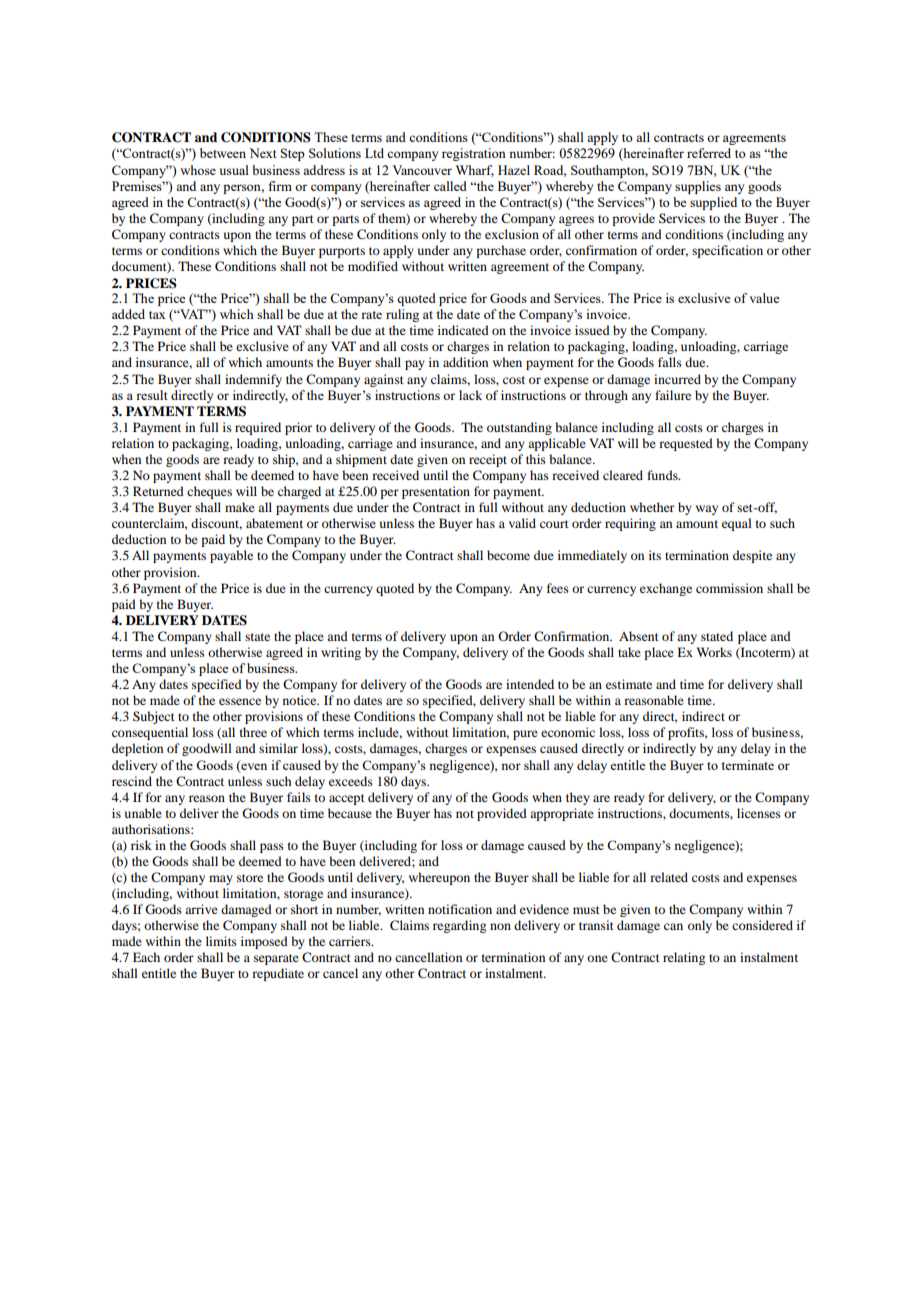  What do you see at coordinates (450, 186) in the page?
I see `called` at bounding box center [450, 186].
